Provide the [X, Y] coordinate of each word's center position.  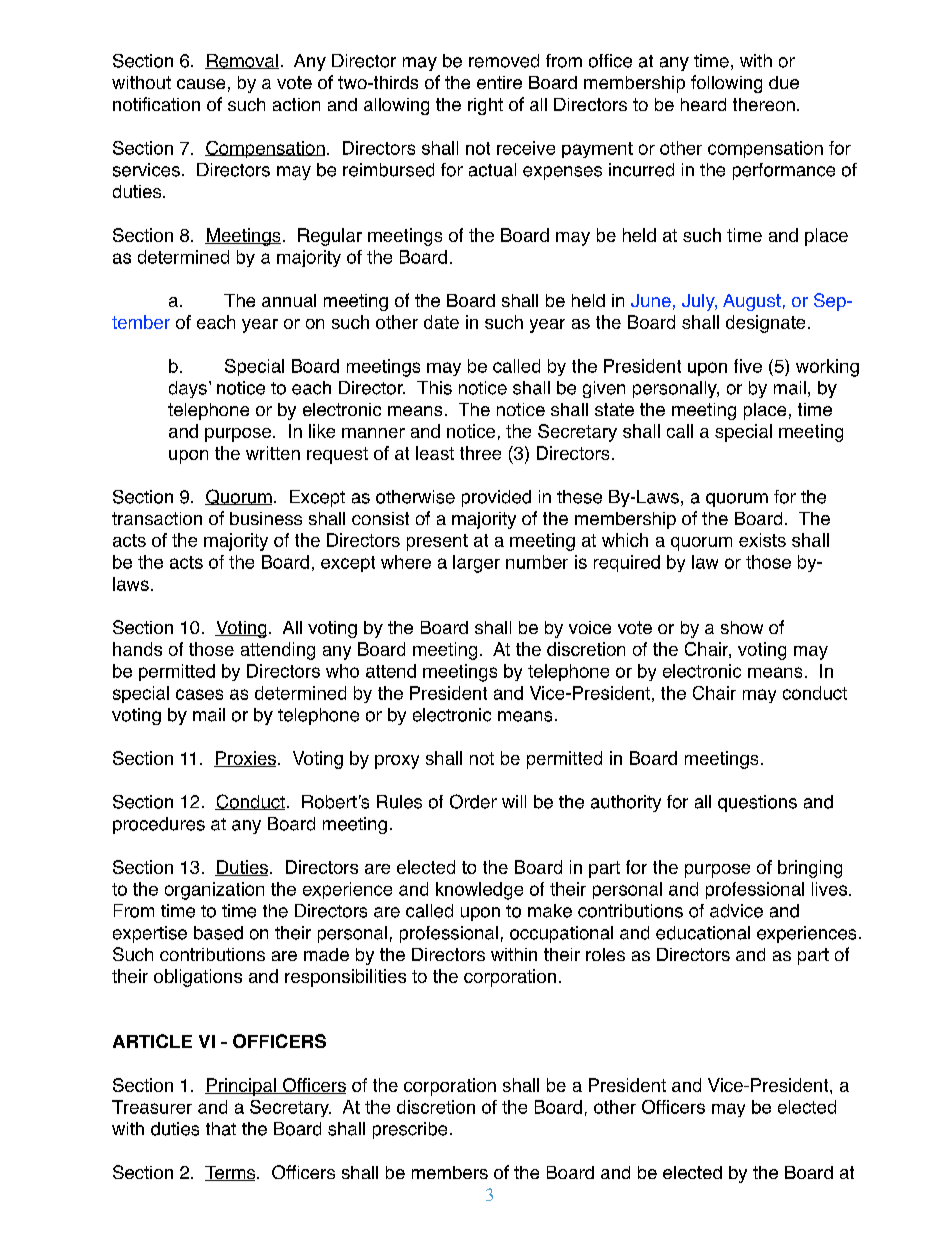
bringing [810, 869]
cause [201, 84]
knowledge [479, 891]
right [485, 106]
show [742, 627]
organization [214, 891]
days [188, 389]
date [441, 322]
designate [765, 324]
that [221, 1129]
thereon [764, 104]
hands [137, 649]
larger [476, 564]
